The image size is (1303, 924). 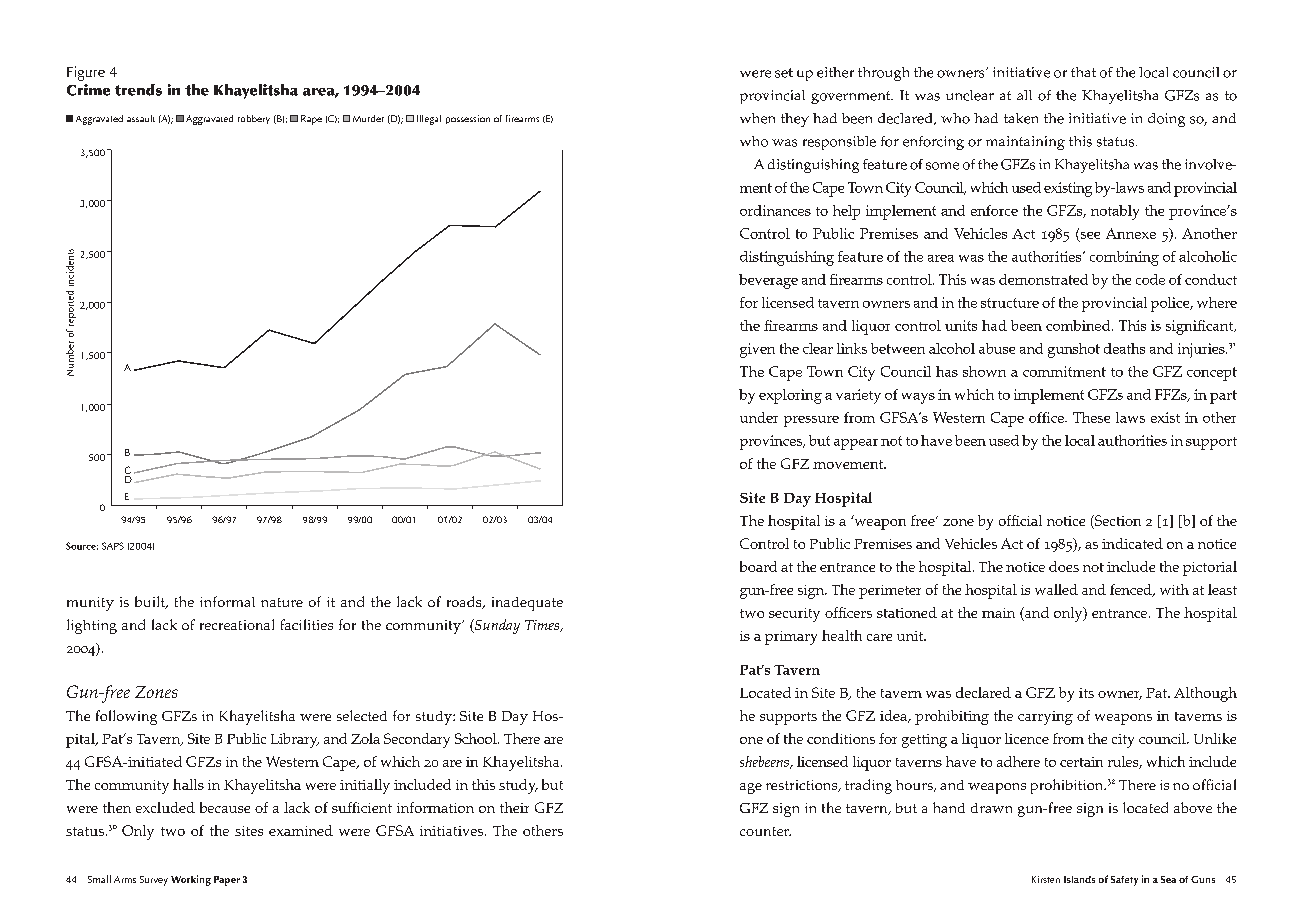 I want to click on These, so click(x=1091, y=417).
